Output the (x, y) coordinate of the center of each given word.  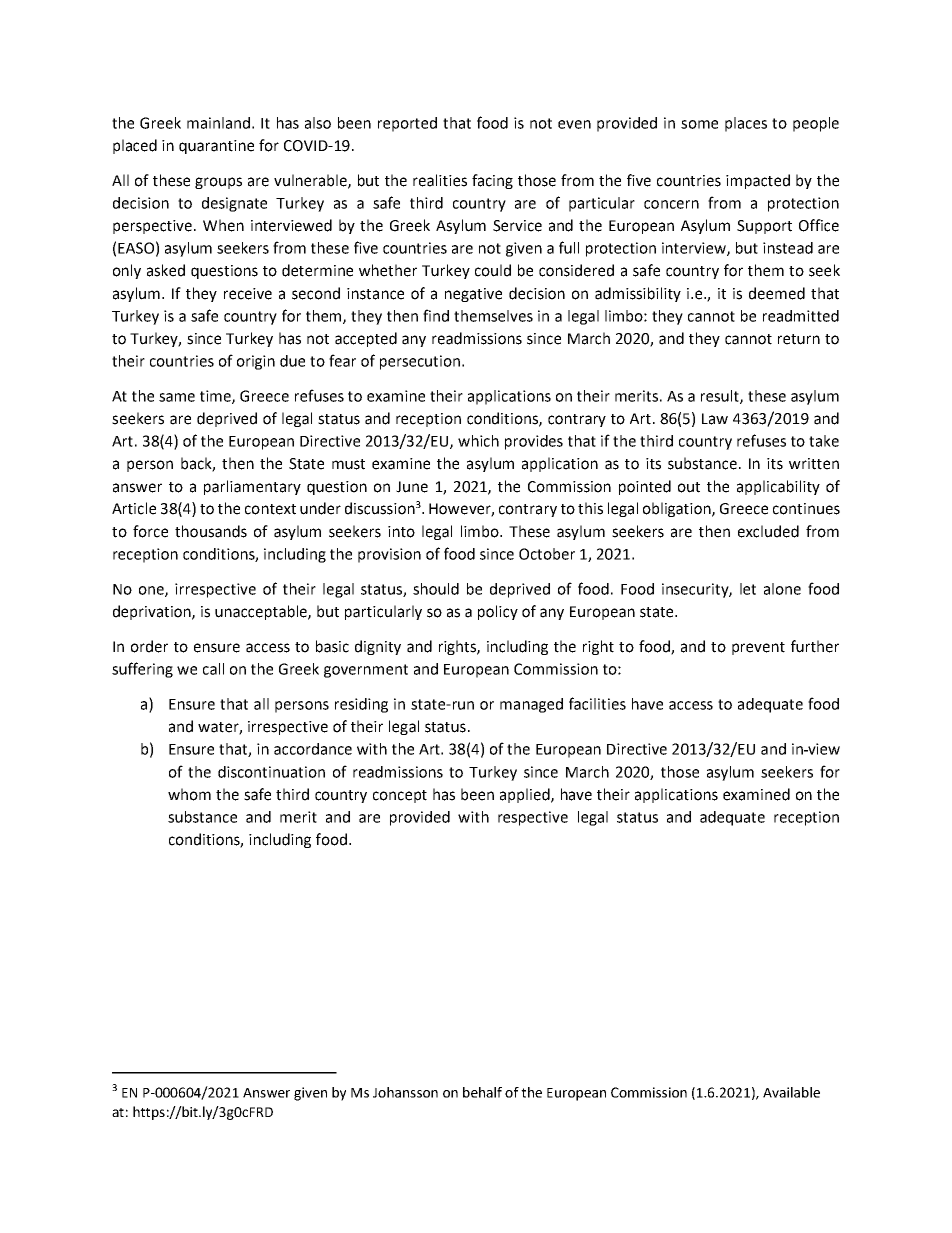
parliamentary (252, 487)
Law (715, 419)
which (478, 441)
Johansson (405, 1092)
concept (400, 796)
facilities (597, 703)
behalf (482, 1092)
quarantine (216, 147)
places (746, 124)
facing (492, 181)
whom (189, 794)
